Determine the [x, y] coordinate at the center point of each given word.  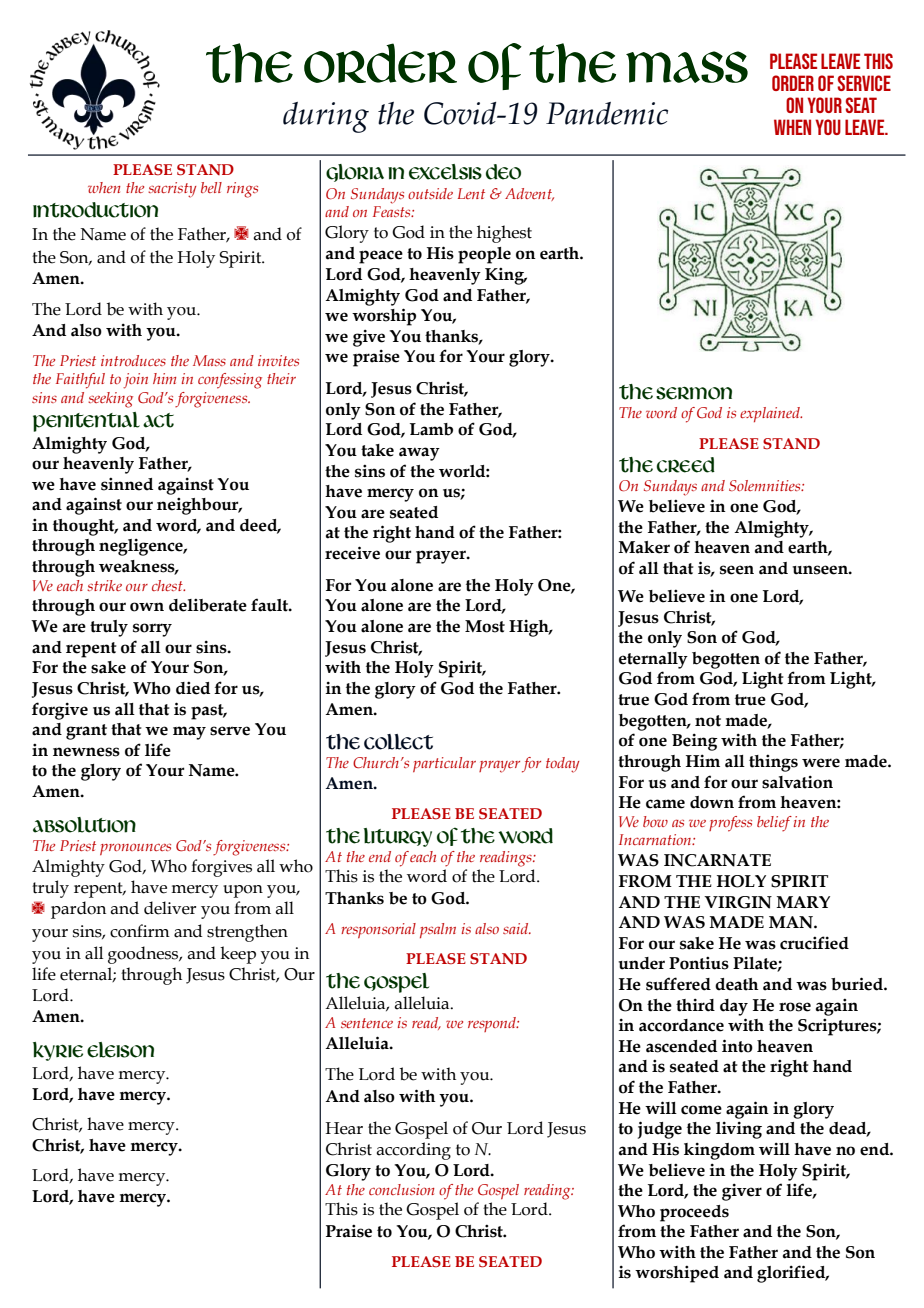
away [419, 454]
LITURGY [398, 837]
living [739, 1130]
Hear [344, 1128]
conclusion [401, 1189]
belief [774, 824]
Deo [503, 172]
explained [771, 414]
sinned [127, 484]
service [864, 83]
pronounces [135, 849]
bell [211, 187]
